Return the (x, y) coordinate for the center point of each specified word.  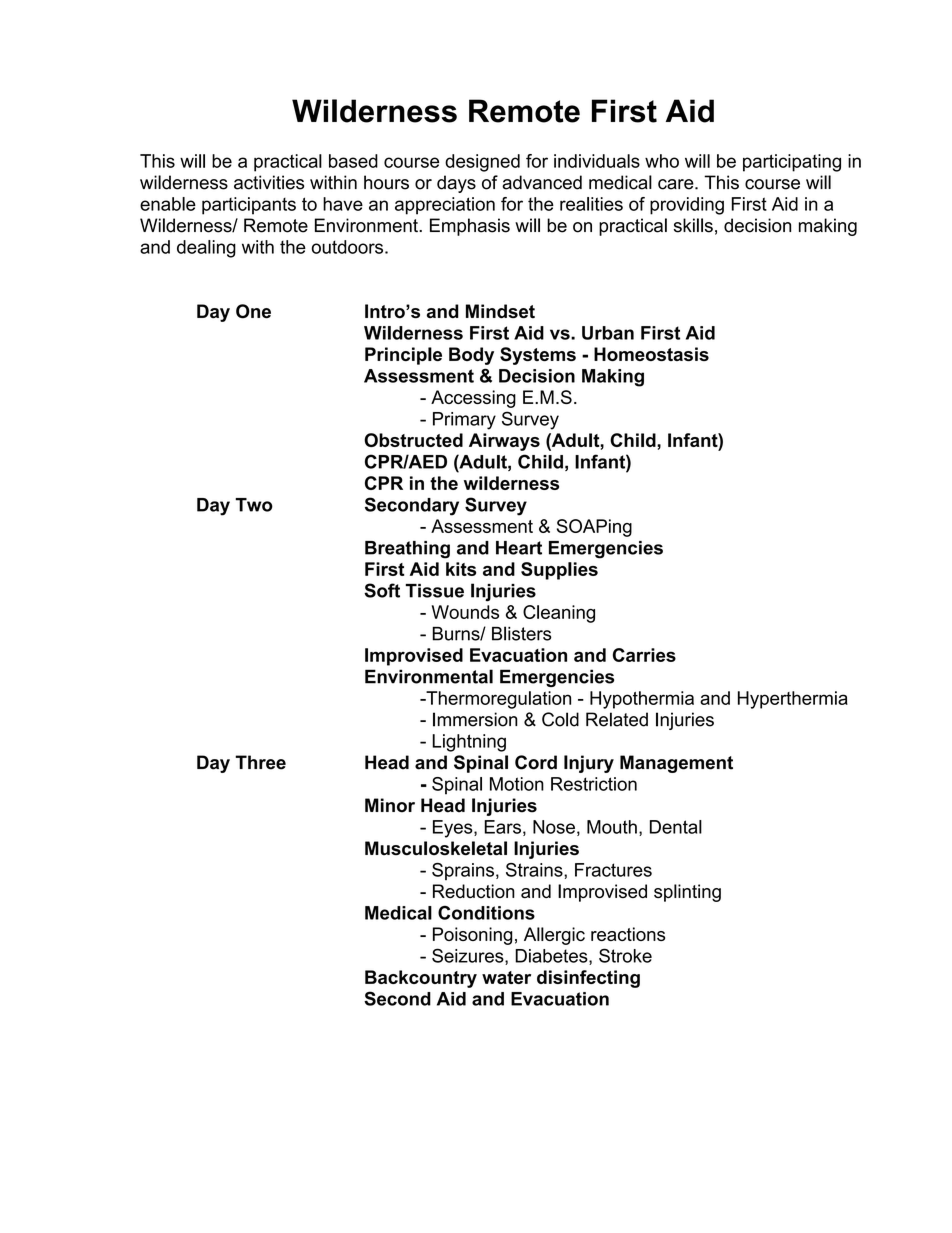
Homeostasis (651, 354)
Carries (644, 655)
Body (471, 356)
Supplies (559, 571)
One (253, 311)
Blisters (521, 633)
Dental (676, 827)
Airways (504, 442)
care (677, 184)
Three (260, 762)
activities (269, 182)
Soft (382, 590)
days (456, 184)
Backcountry (421, 979)
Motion (517, 784)
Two (254, 505)
